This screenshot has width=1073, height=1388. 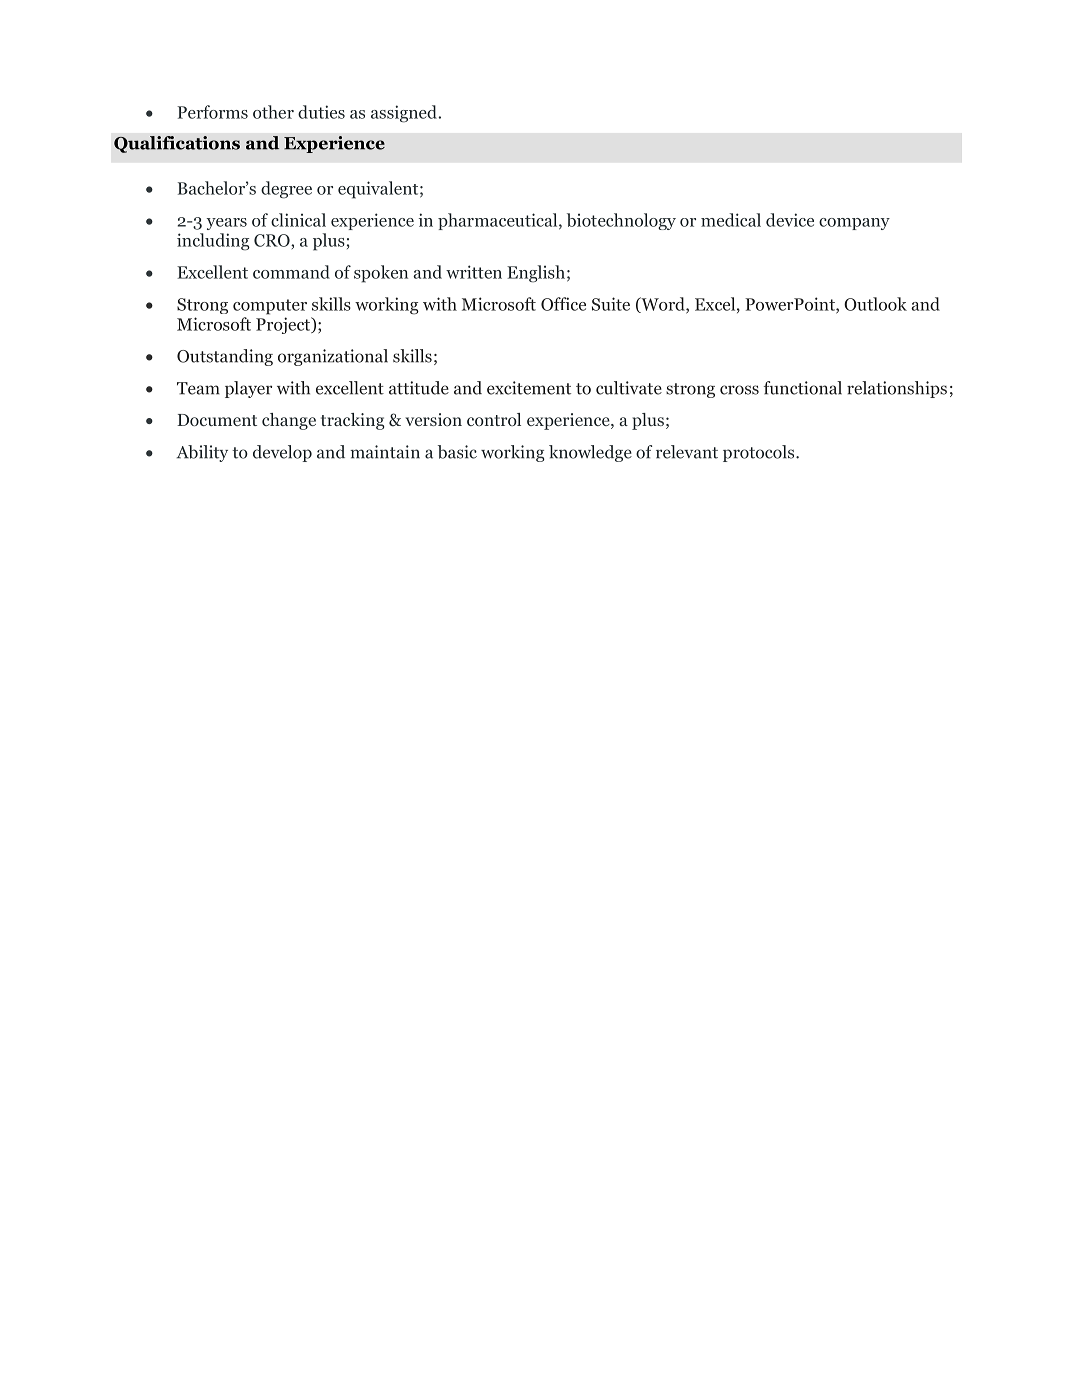 I want to click on written, so click(x=474, y=272).
